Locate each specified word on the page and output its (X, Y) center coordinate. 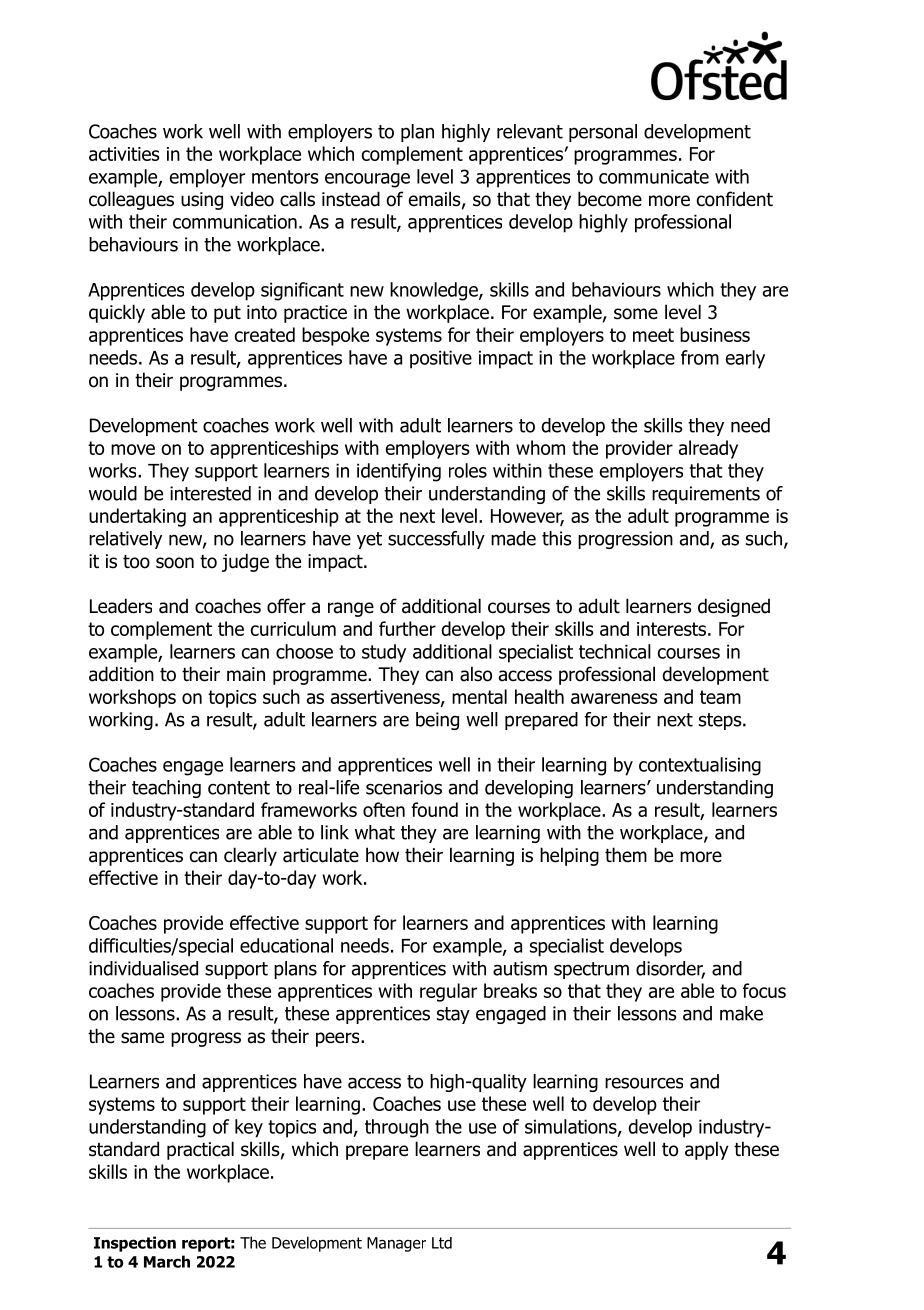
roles (468, 470)
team (720, 697)
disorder (670, 969)
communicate (654, 176)
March (167, 1261)
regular (448, 992)
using (202, 201)
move (133, 449)
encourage (367, 180)
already (708, 449)
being (437, 721)
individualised (143, 968)
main (246, 674)
